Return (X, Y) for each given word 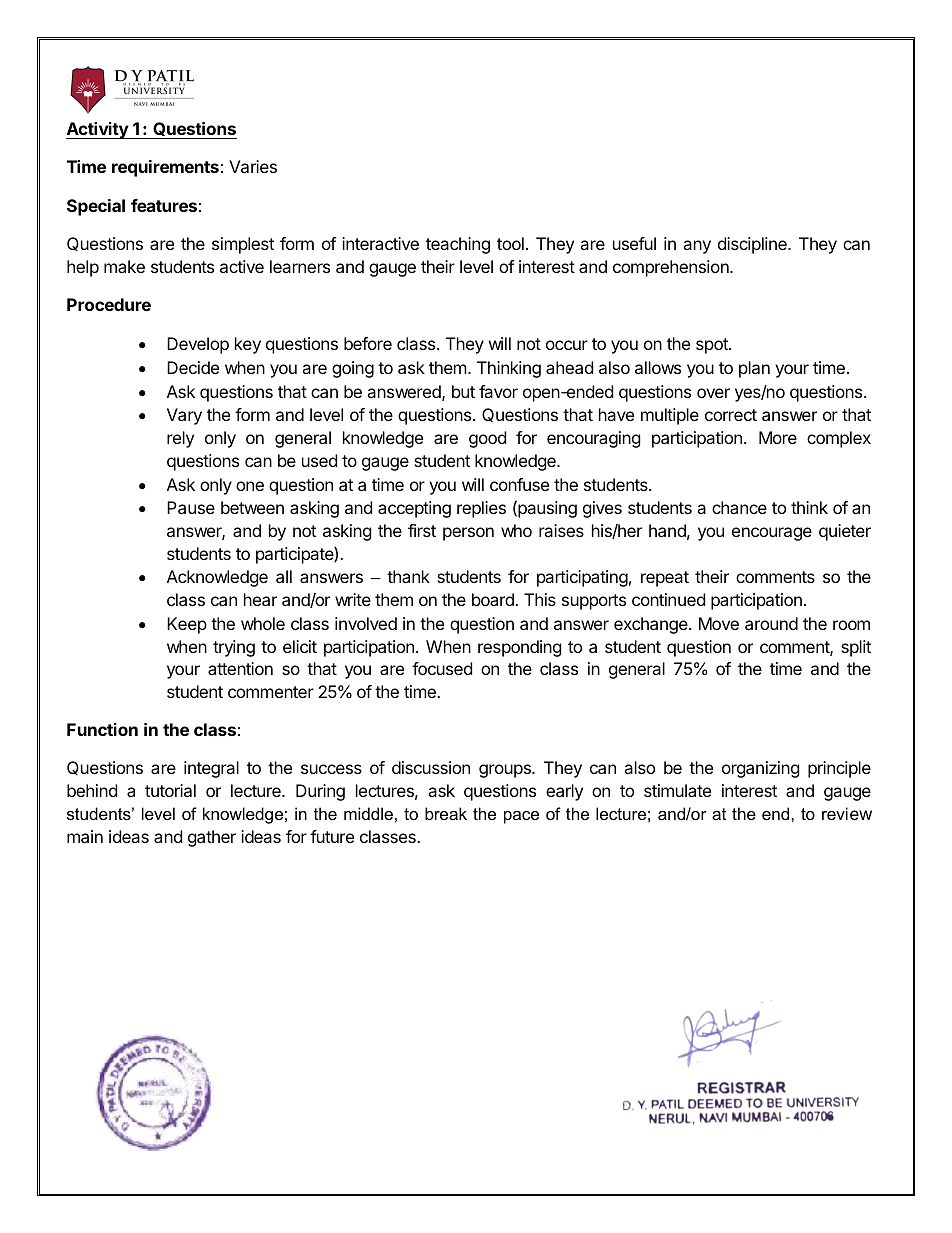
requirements (165, 168)
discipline (753, 245)
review (847, 813)
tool (510, 243)
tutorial (170, 790)
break (446, 813)
